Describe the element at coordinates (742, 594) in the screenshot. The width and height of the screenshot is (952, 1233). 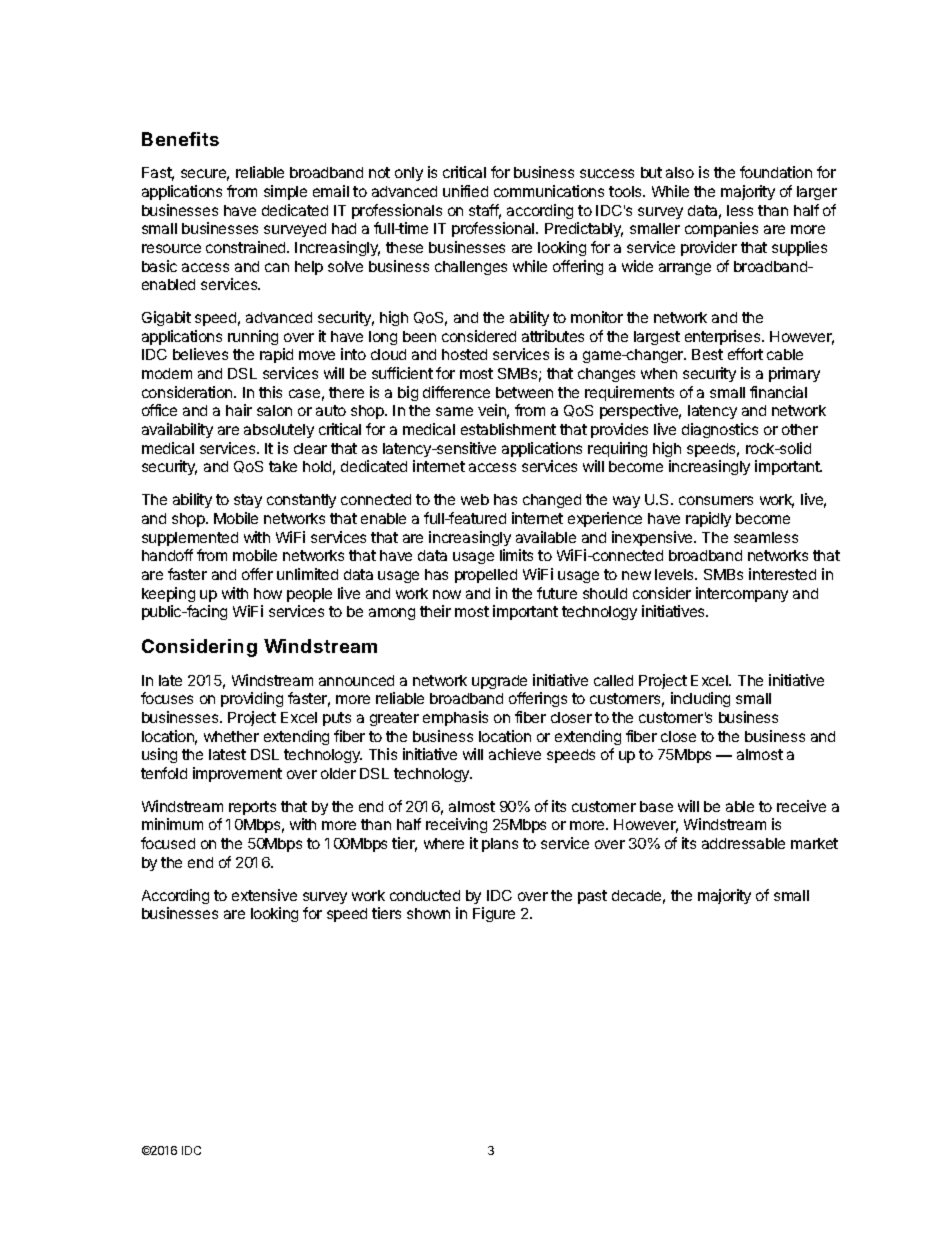
I see `intercompany` at that location.
